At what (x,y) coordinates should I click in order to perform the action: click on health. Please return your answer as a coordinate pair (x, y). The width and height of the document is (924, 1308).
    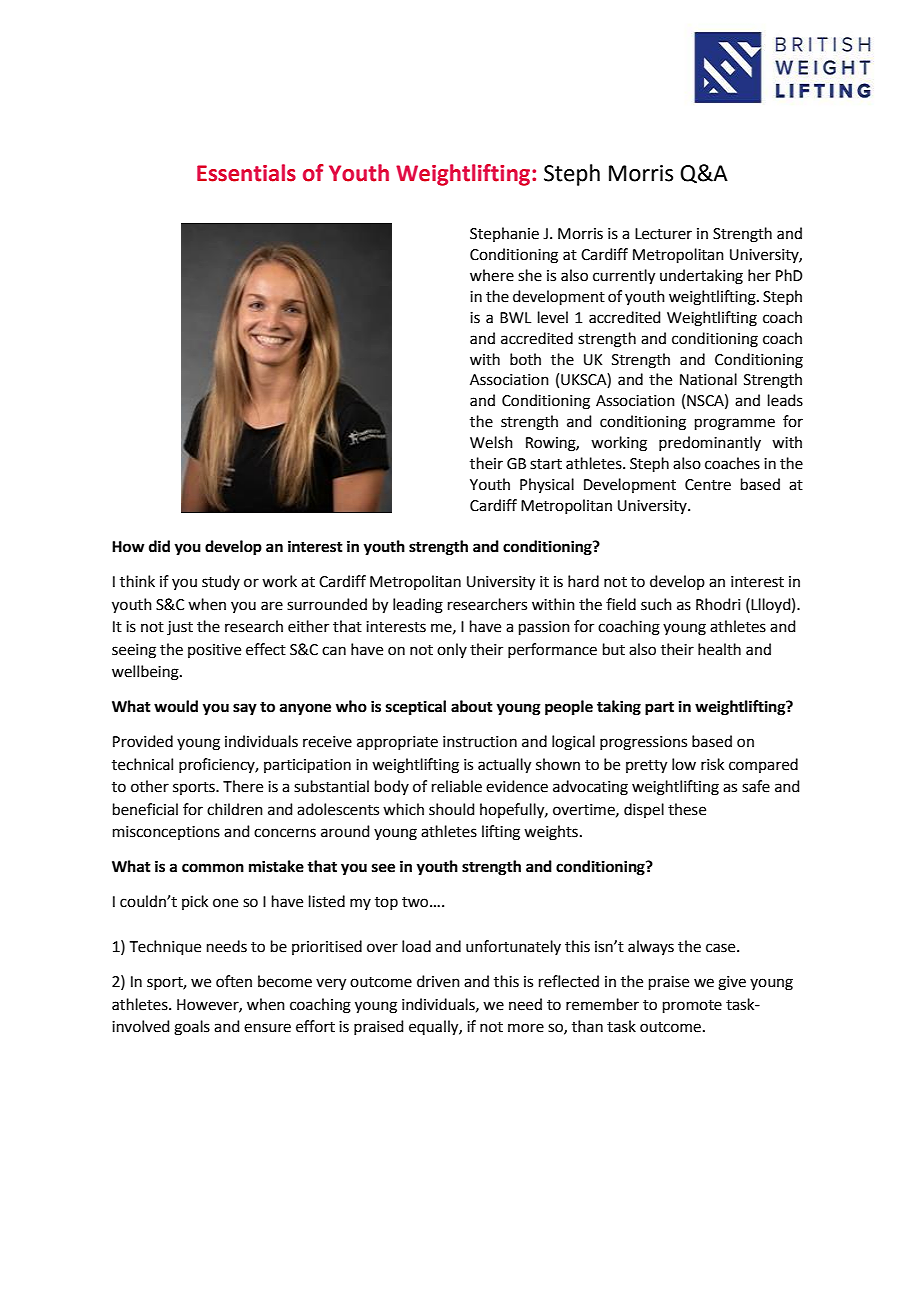
    Looking at the image, I should click on (719, 649).
